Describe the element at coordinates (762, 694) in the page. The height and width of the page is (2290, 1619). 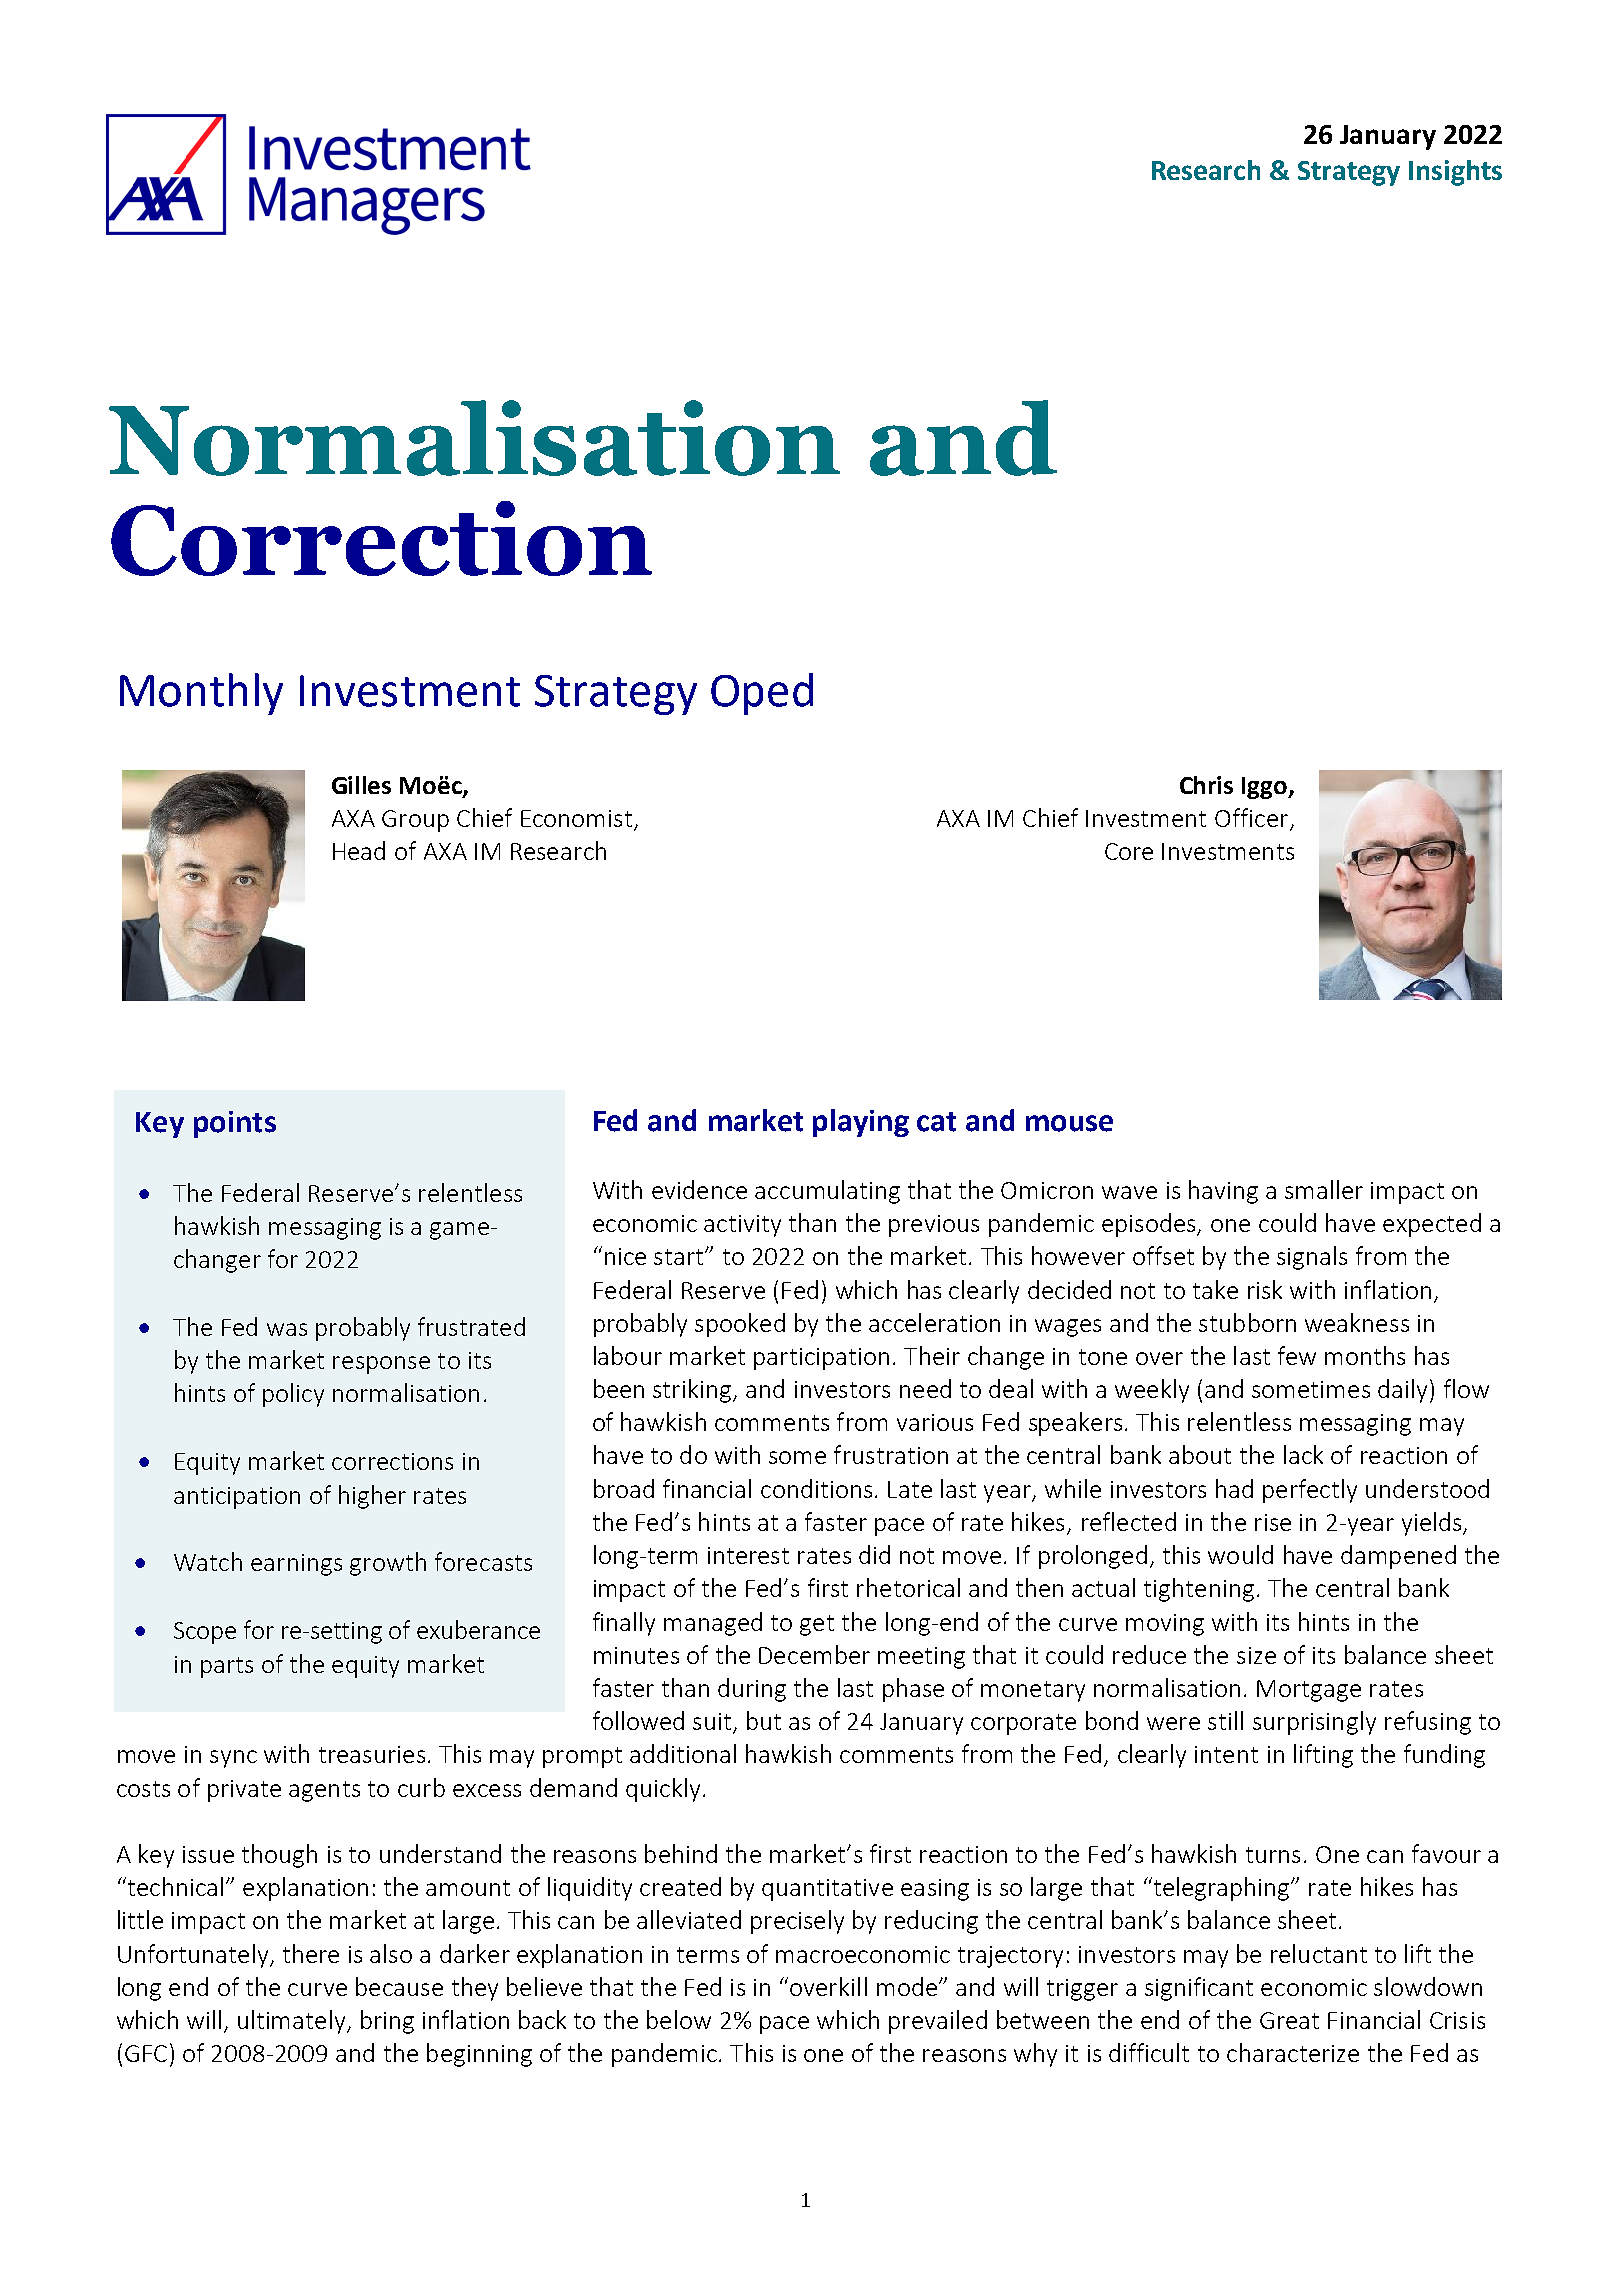
I see `Oped` at that location.
